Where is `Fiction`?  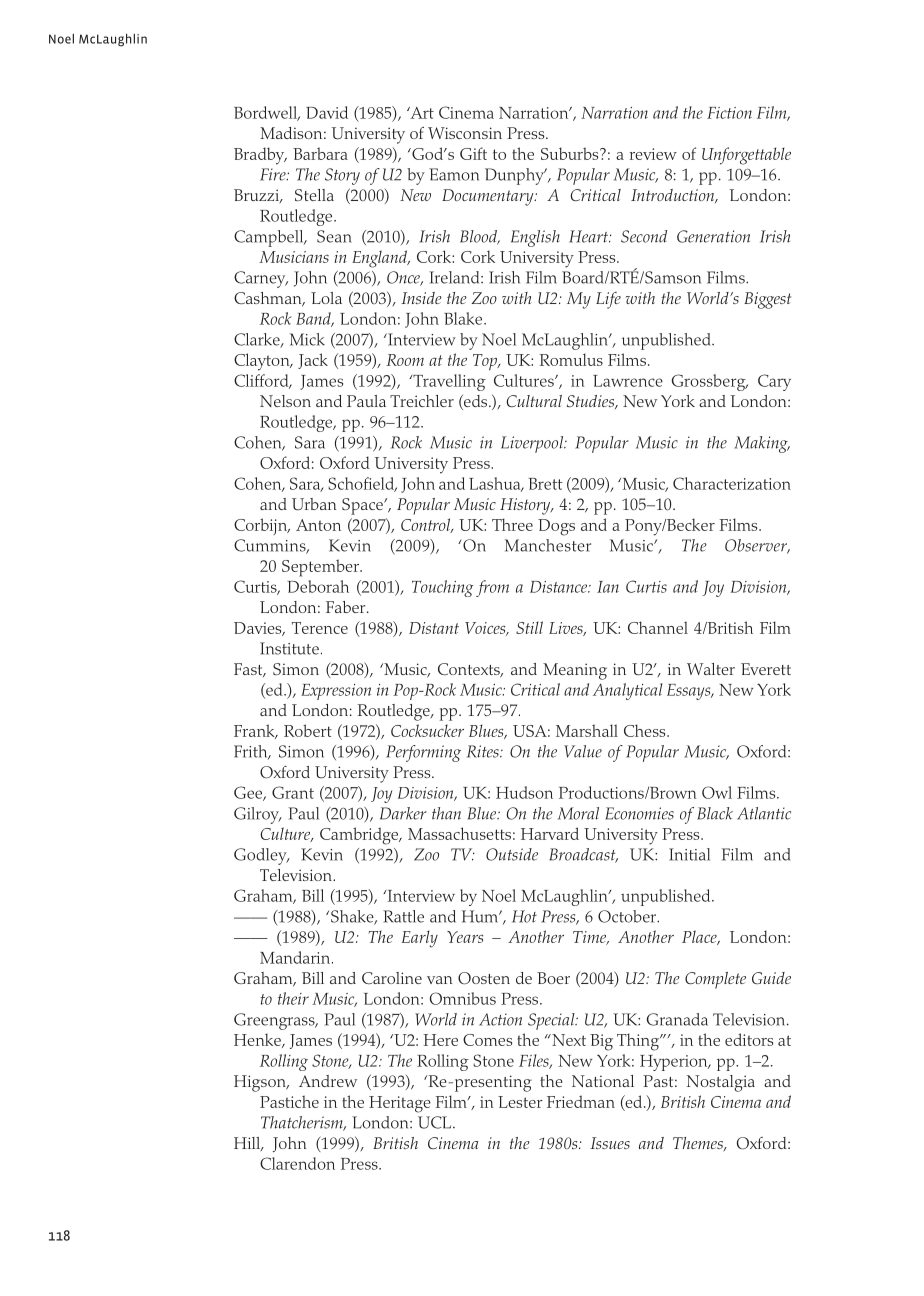
Fiction is located at coordinates (729, 113).
